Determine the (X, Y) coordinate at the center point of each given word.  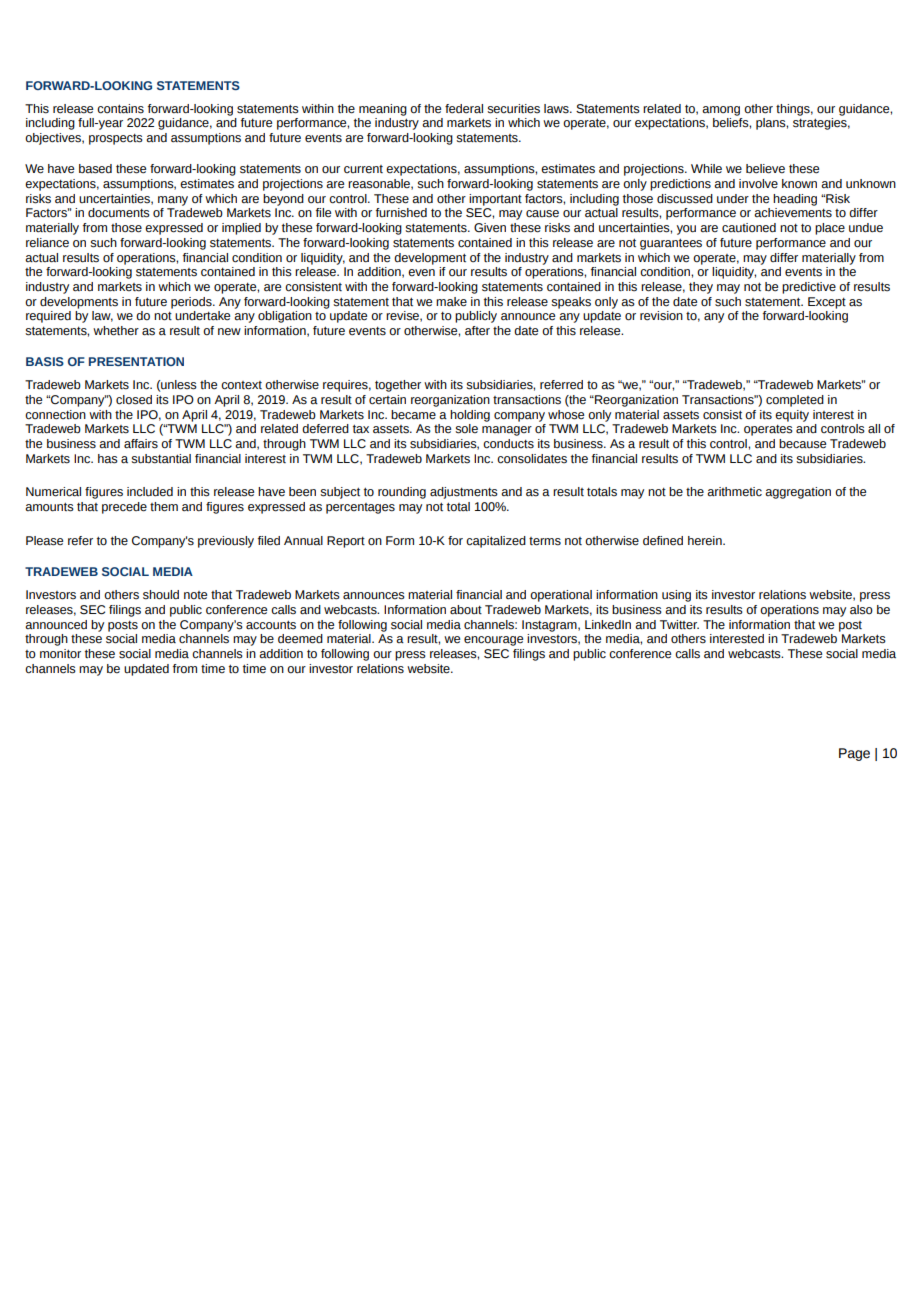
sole (466, 429)
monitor (60, 654)
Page (854, 754)
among (721, 111)
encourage (493, 641)
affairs (141, 444)
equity (792, 416)
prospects (116, 139)
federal (464, 109)
